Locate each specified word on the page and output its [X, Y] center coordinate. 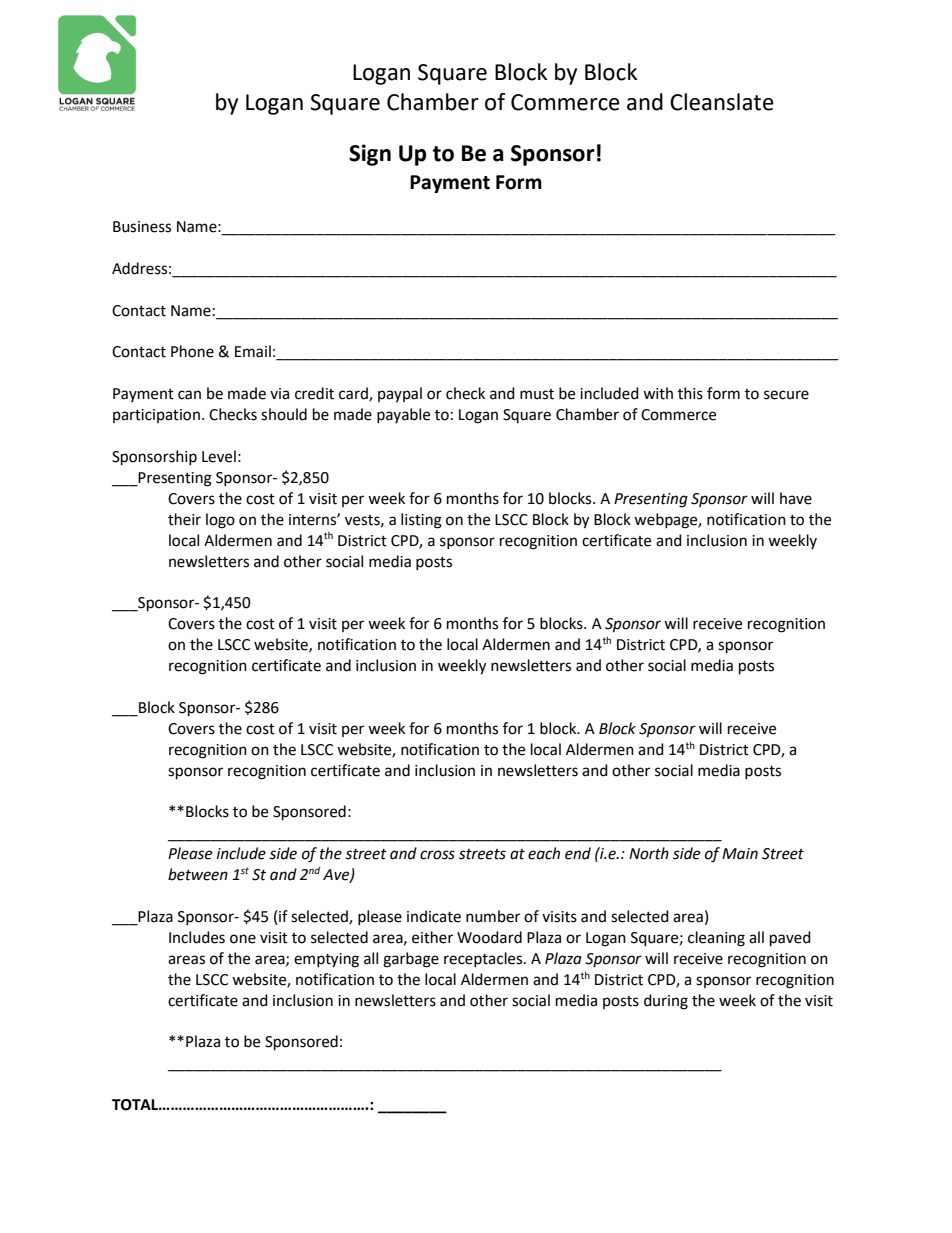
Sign [370, 155]
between [198, 874]
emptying [326, 960]
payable [403, 415]
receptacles [484, 959]
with [658, 393]
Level [219, 456]
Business [142, 227]
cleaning [716, 939]
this [690, 393]
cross [437, 855]
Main [740, 854]
